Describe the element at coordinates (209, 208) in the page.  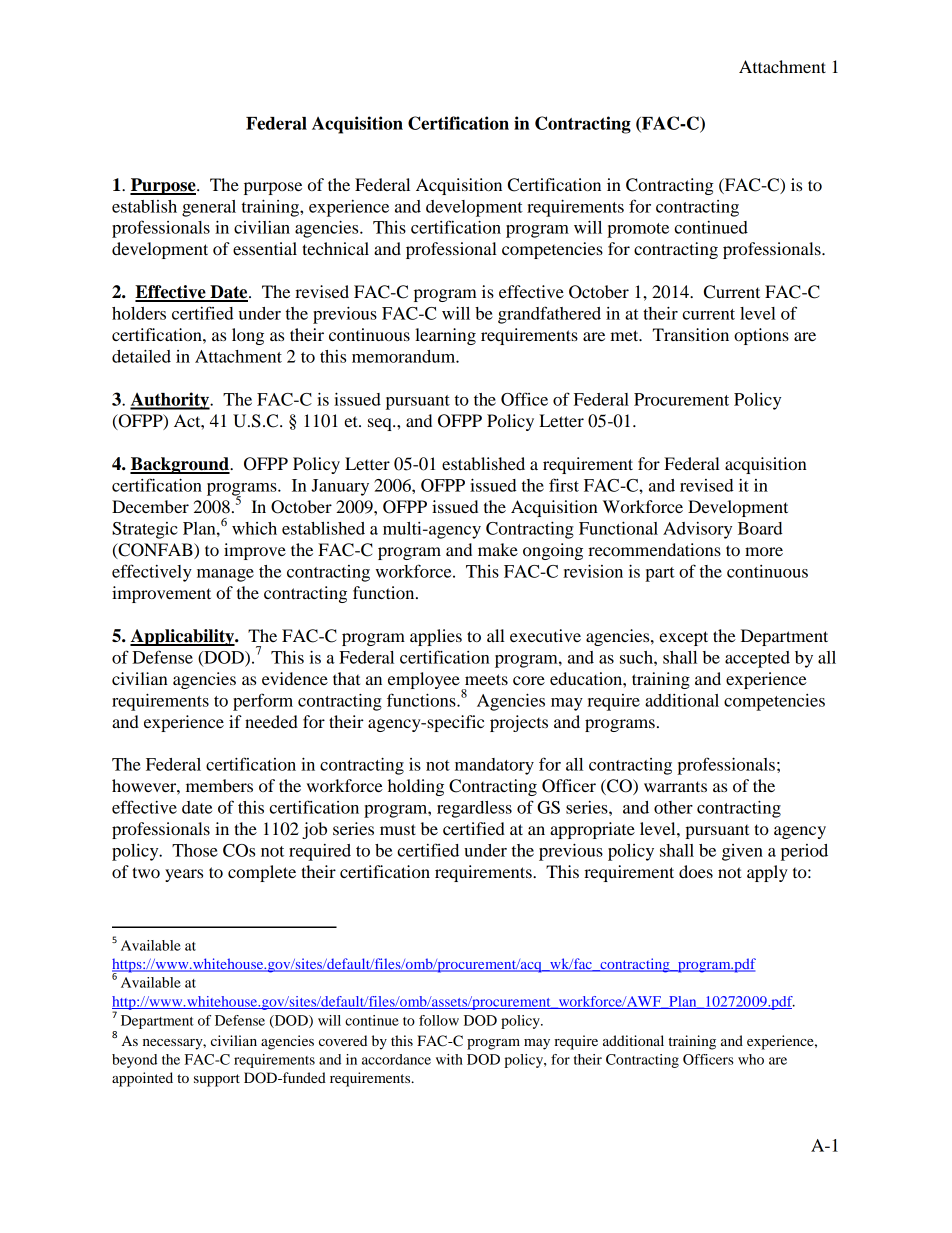
I see `general` at that location.
